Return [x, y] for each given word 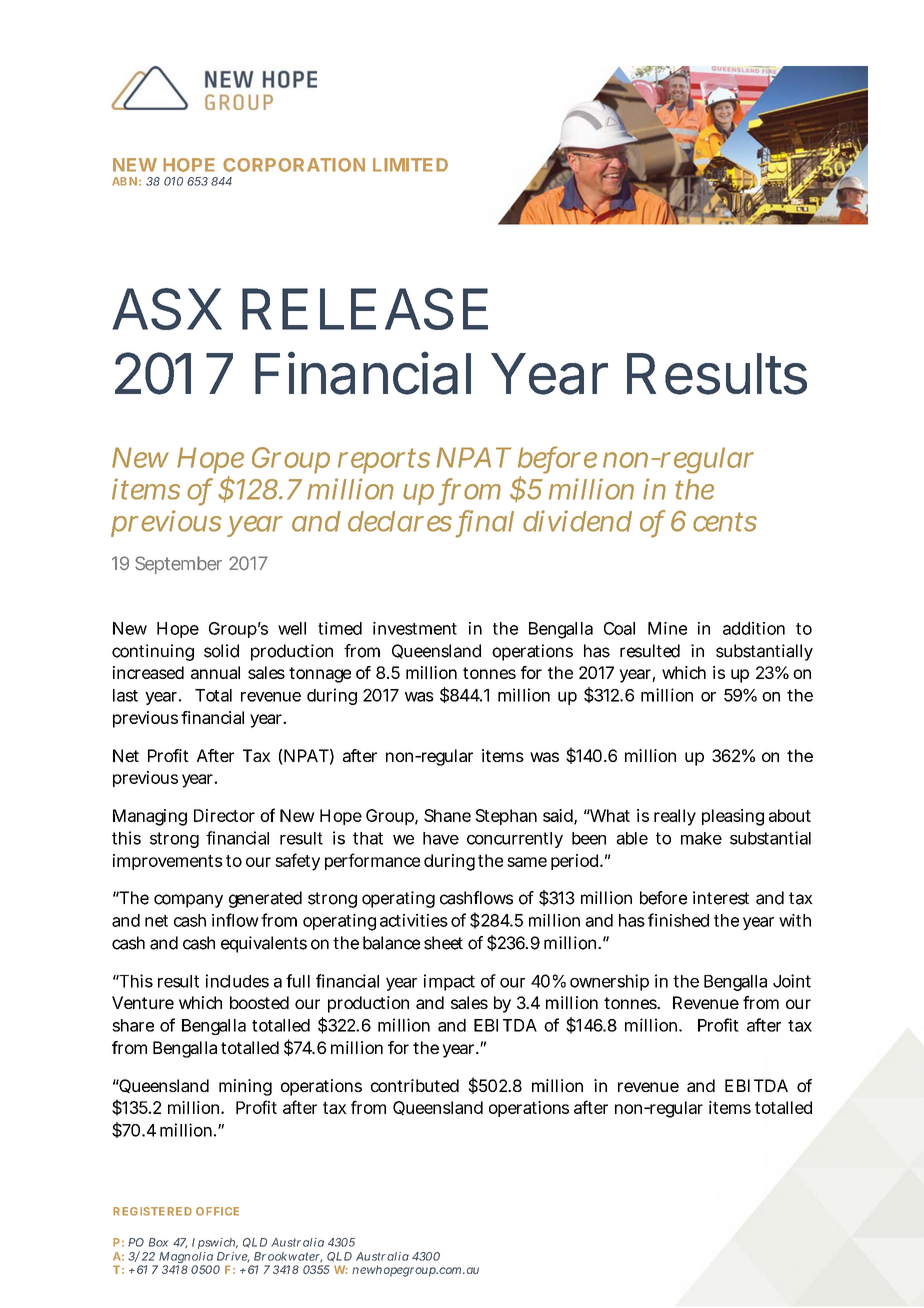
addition [754, 628]
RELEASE [365, 309]
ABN [124, 181]
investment [415, 628]
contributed [415, 1085]
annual [215, 672]
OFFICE [217, 1211]
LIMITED [410, 165]
